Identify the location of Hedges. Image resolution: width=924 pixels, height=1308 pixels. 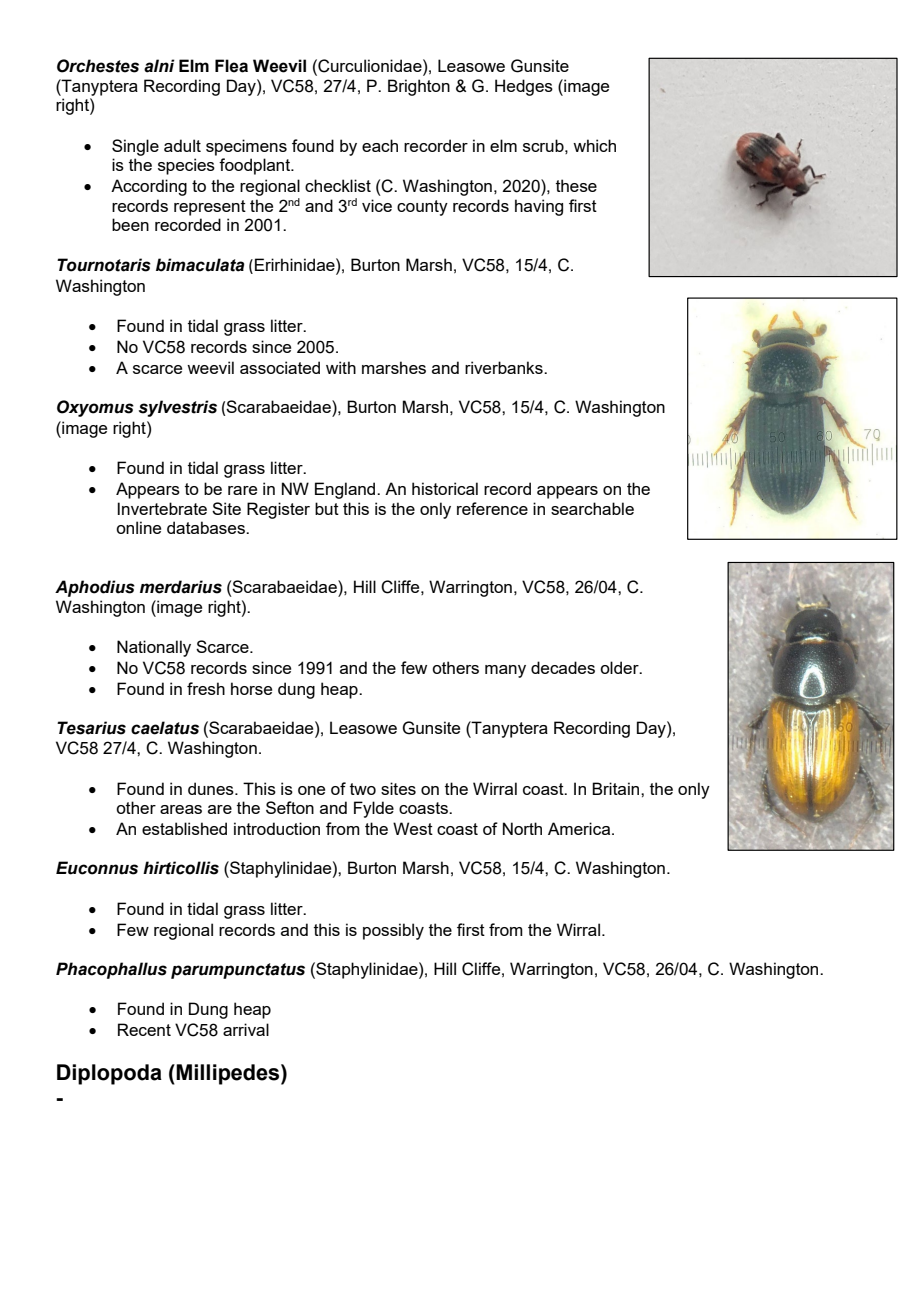
(524, 87).
